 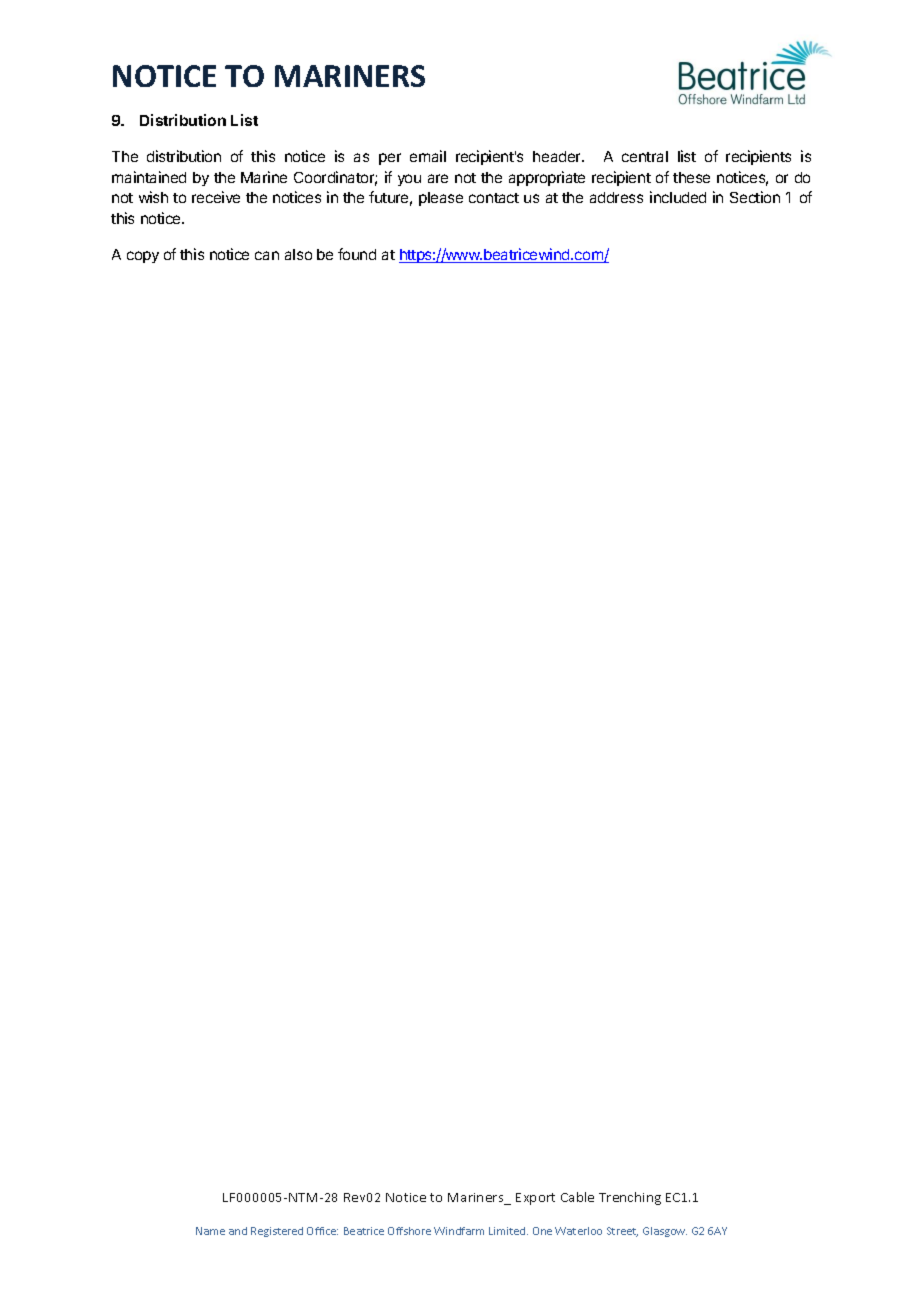 I want to click on also, so click(x=298, y=254).
